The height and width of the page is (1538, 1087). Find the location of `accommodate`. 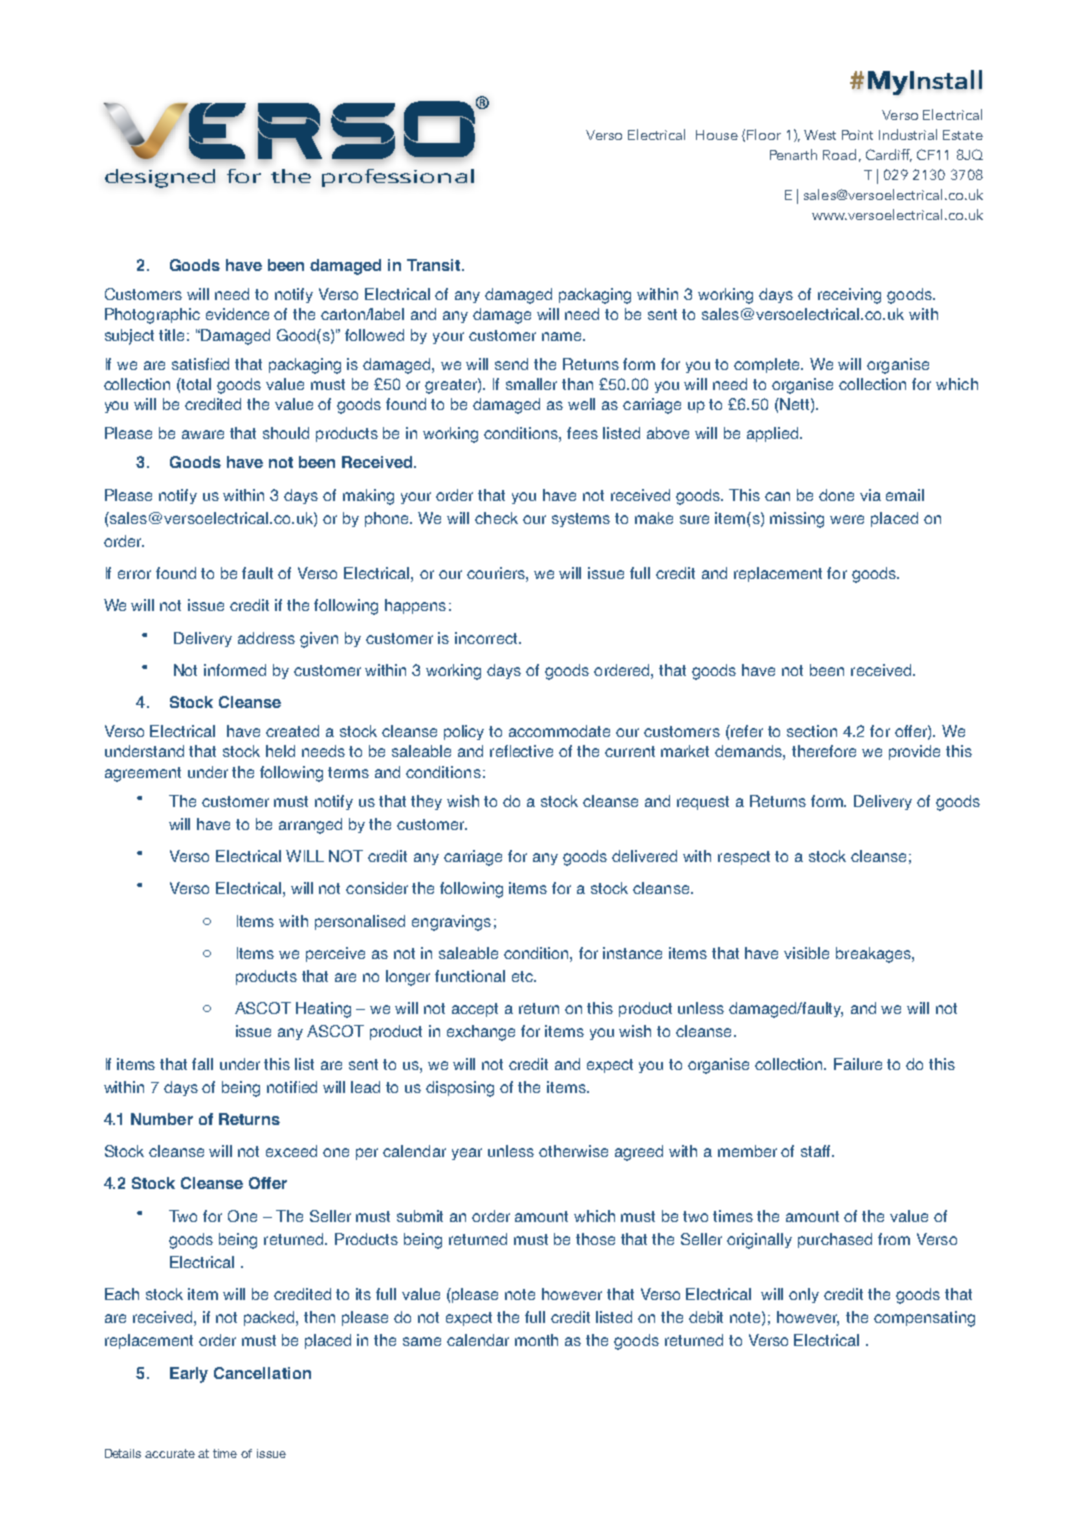

accommodate is located at coordinates (559, 731).
